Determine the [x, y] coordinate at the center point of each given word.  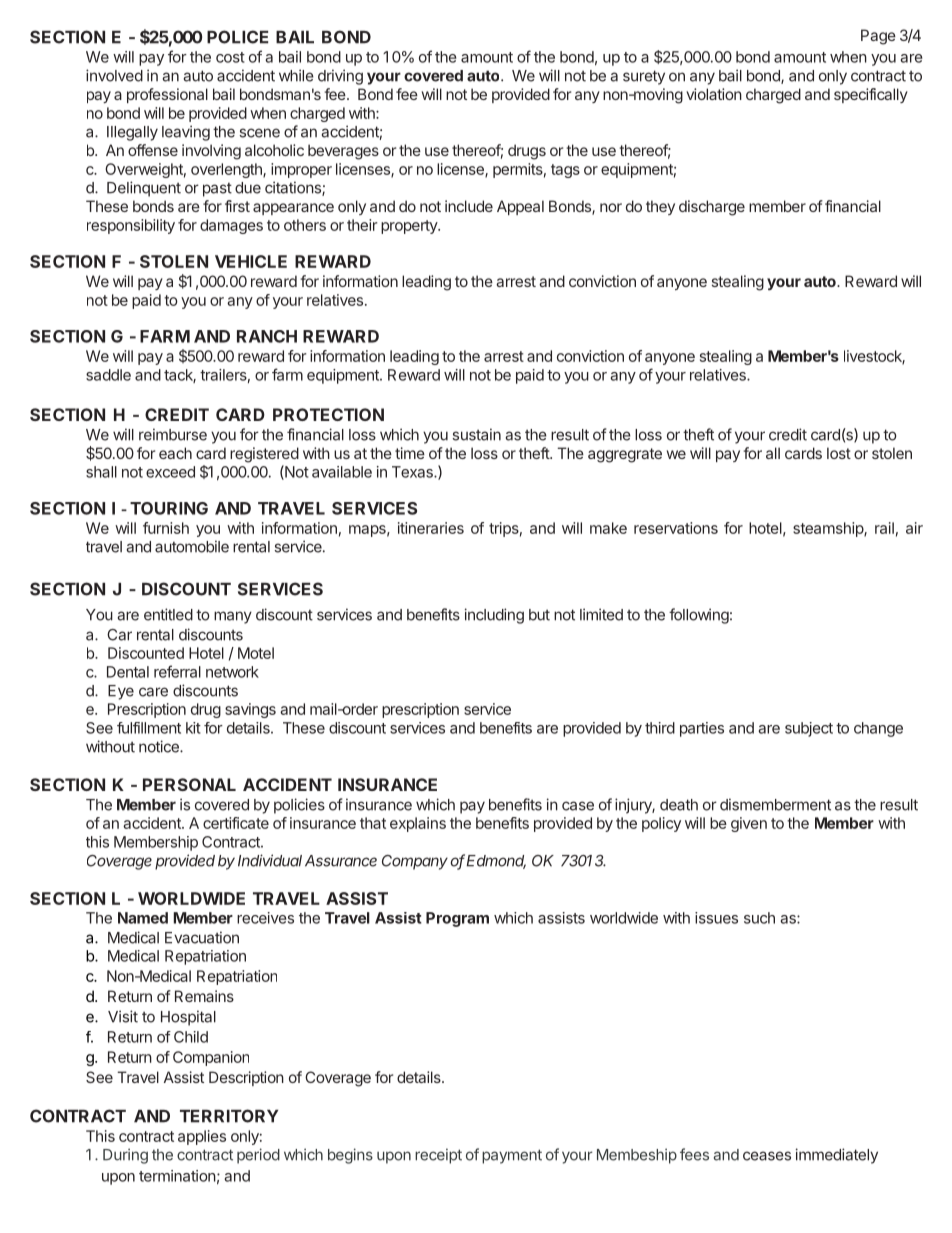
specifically [871, 95]
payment [512, 1156]
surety [644, 77]
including [494, 616]
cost [230, 57]
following [699, 616]
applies [202, 1137]
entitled [168, 614]
